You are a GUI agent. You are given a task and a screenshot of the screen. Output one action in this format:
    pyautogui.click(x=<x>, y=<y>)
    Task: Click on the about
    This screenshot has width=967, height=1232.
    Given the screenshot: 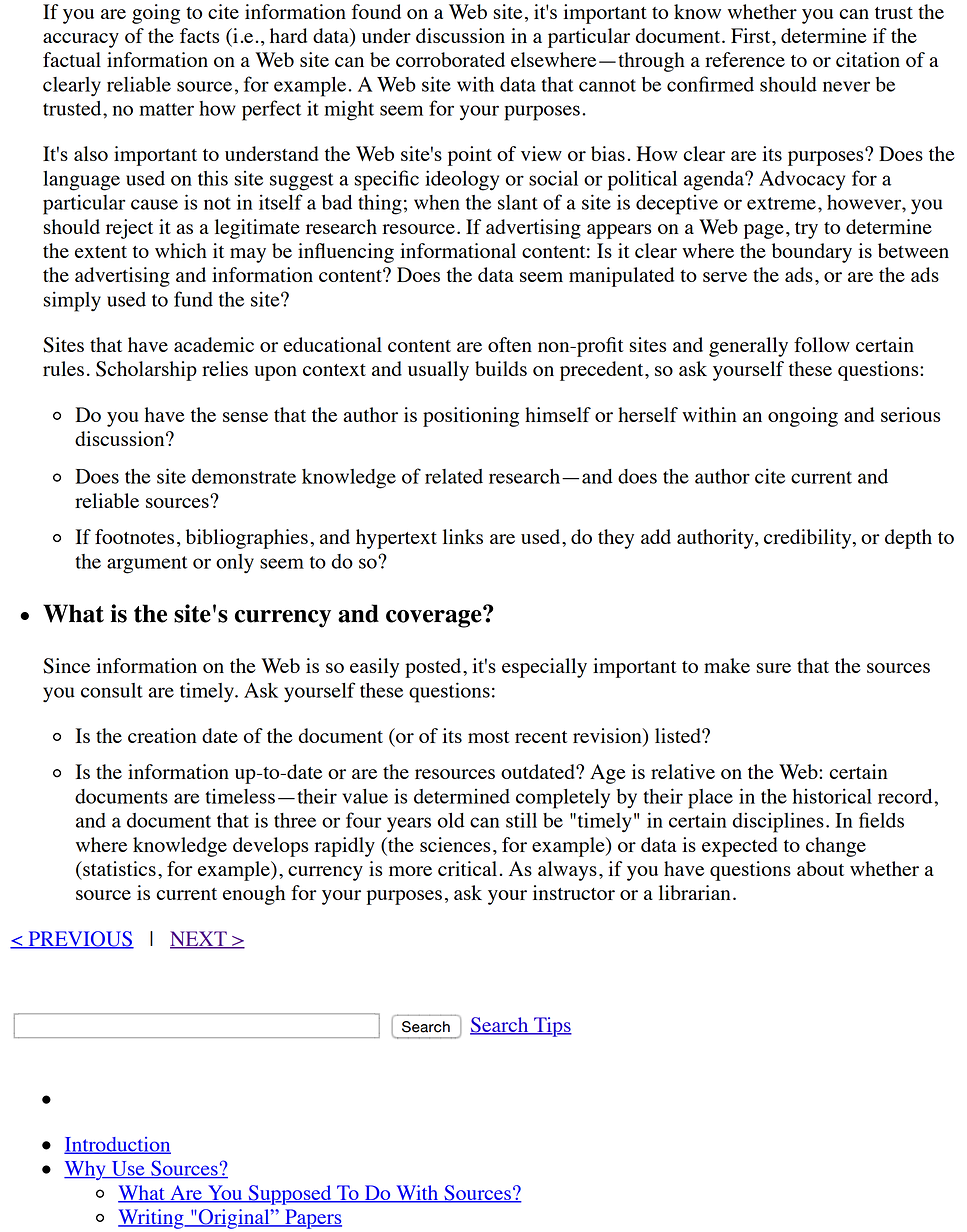 What is the action you would take?
    pyautogui.click(x=820, y=868)
